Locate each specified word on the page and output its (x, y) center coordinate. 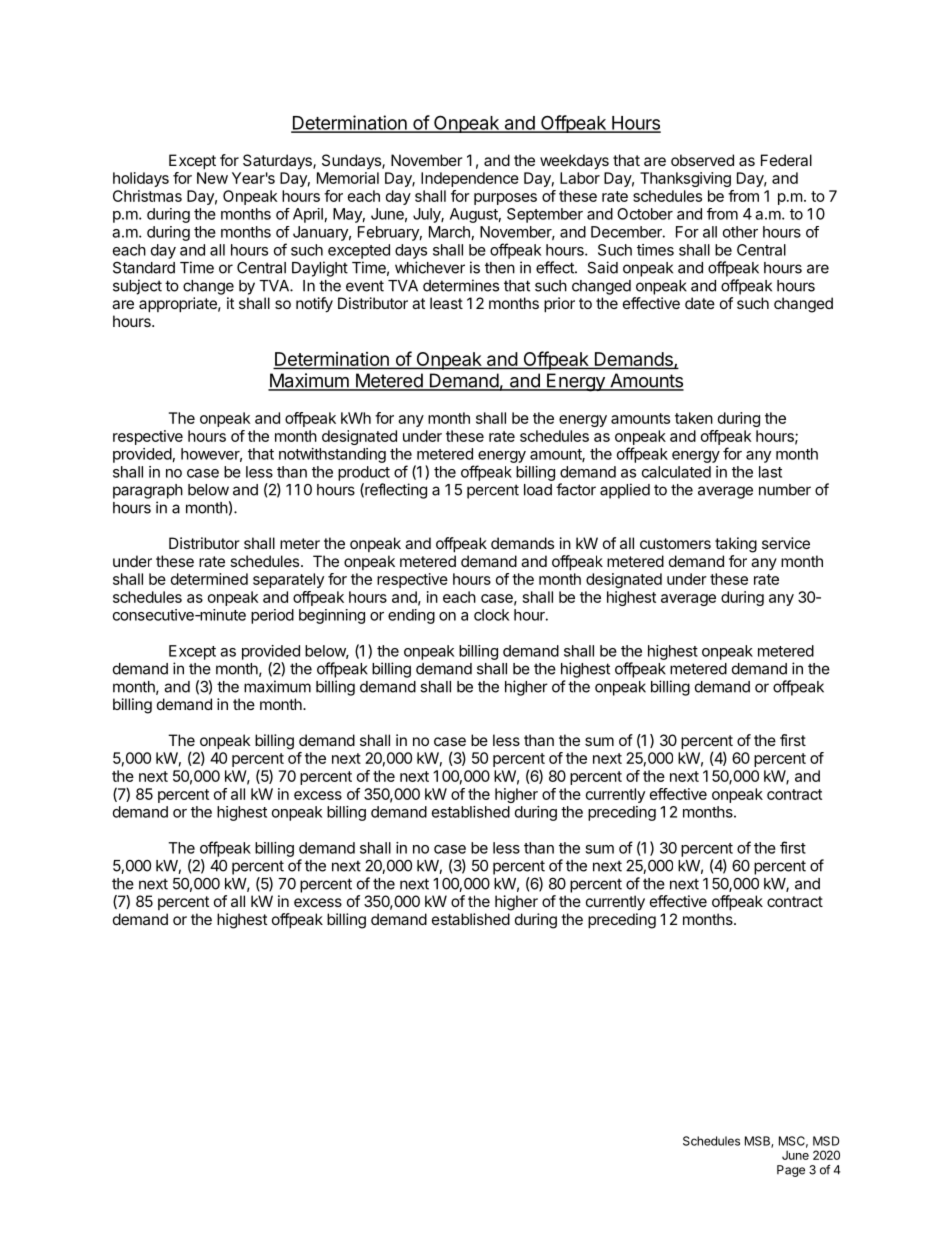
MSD (826, 1141)
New (212, 178)
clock (492, 615)
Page (791, 1171)
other (740, 232)
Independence (470, 179)
